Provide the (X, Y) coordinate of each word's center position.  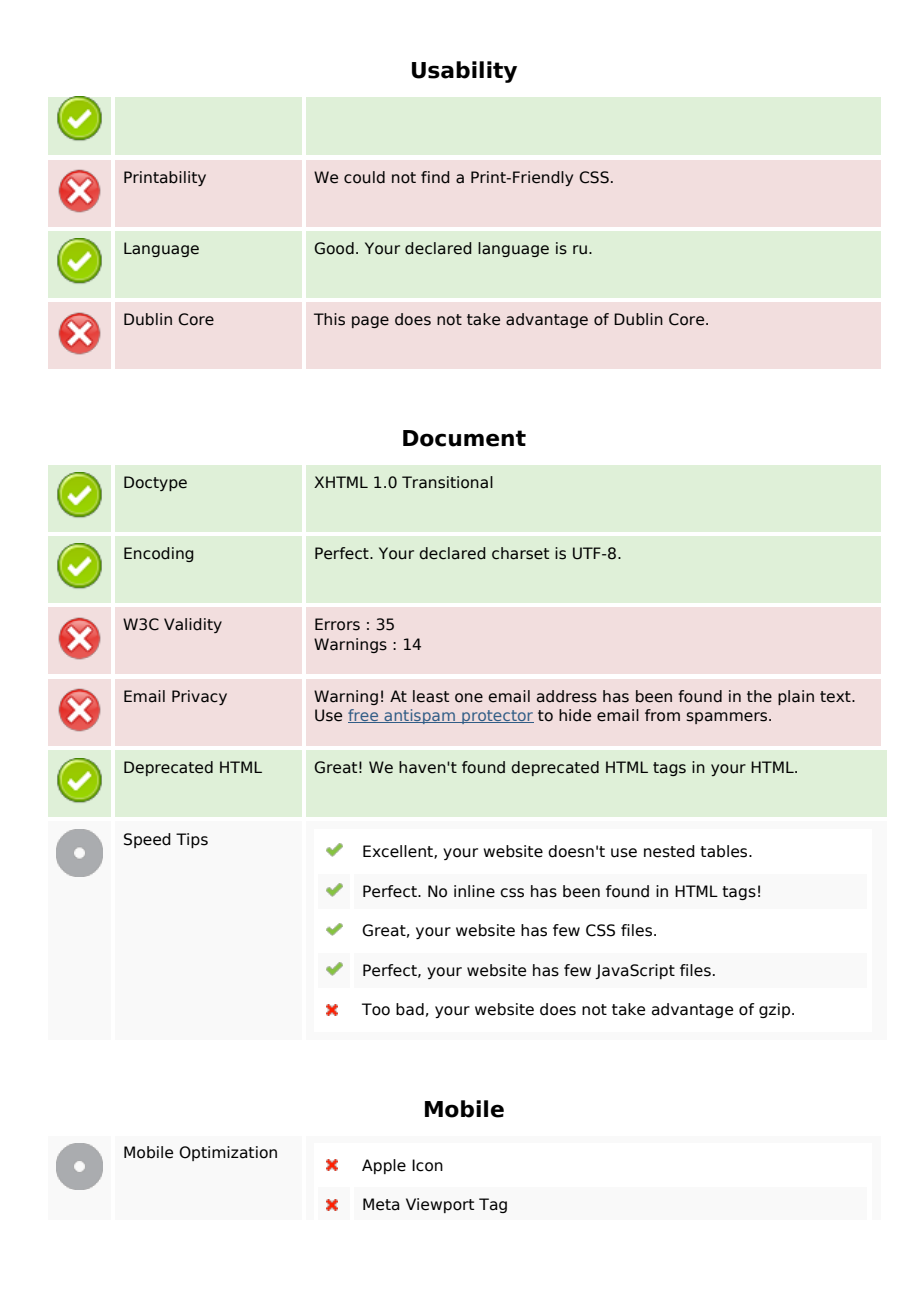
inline (474, 891)
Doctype (155, 483)
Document (464, 438)
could (364, 177)
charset (520, 553)
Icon (427, 1165)
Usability (464, 72)
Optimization (228, 1153)
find (435, 177)
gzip (776, 1010)
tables (725, 851)
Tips (192, 840)
